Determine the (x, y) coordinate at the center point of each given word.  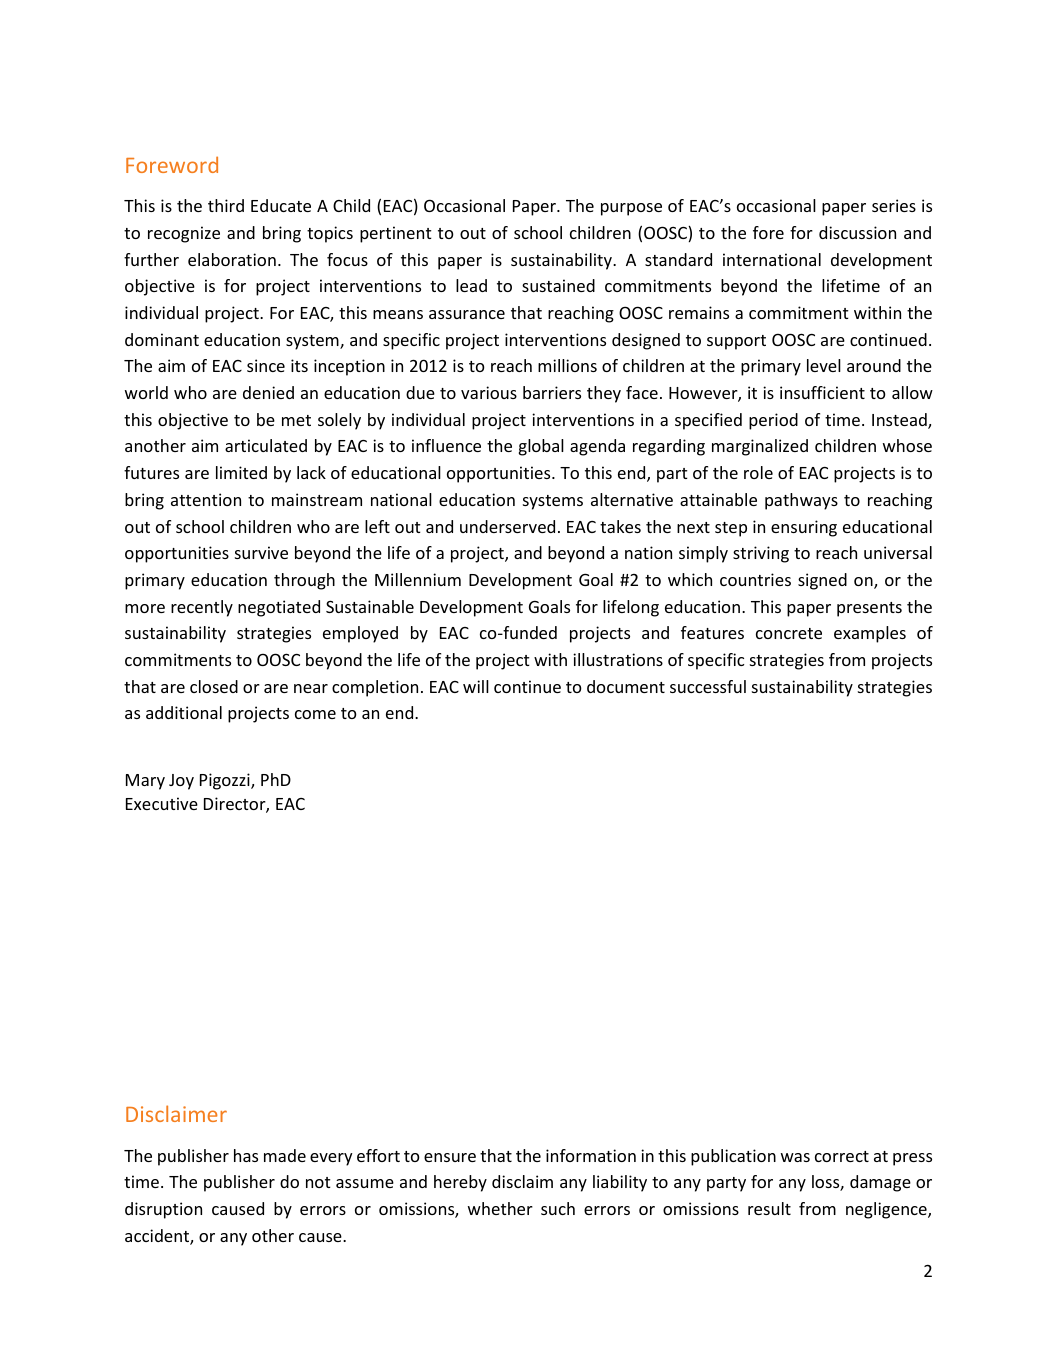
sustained (558, 285)
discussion (857, 232)
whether (500, 1208)
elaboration (232, 259)
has (246, 1155)
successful (708, 686)
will (476, 686)
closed (214, 686)
